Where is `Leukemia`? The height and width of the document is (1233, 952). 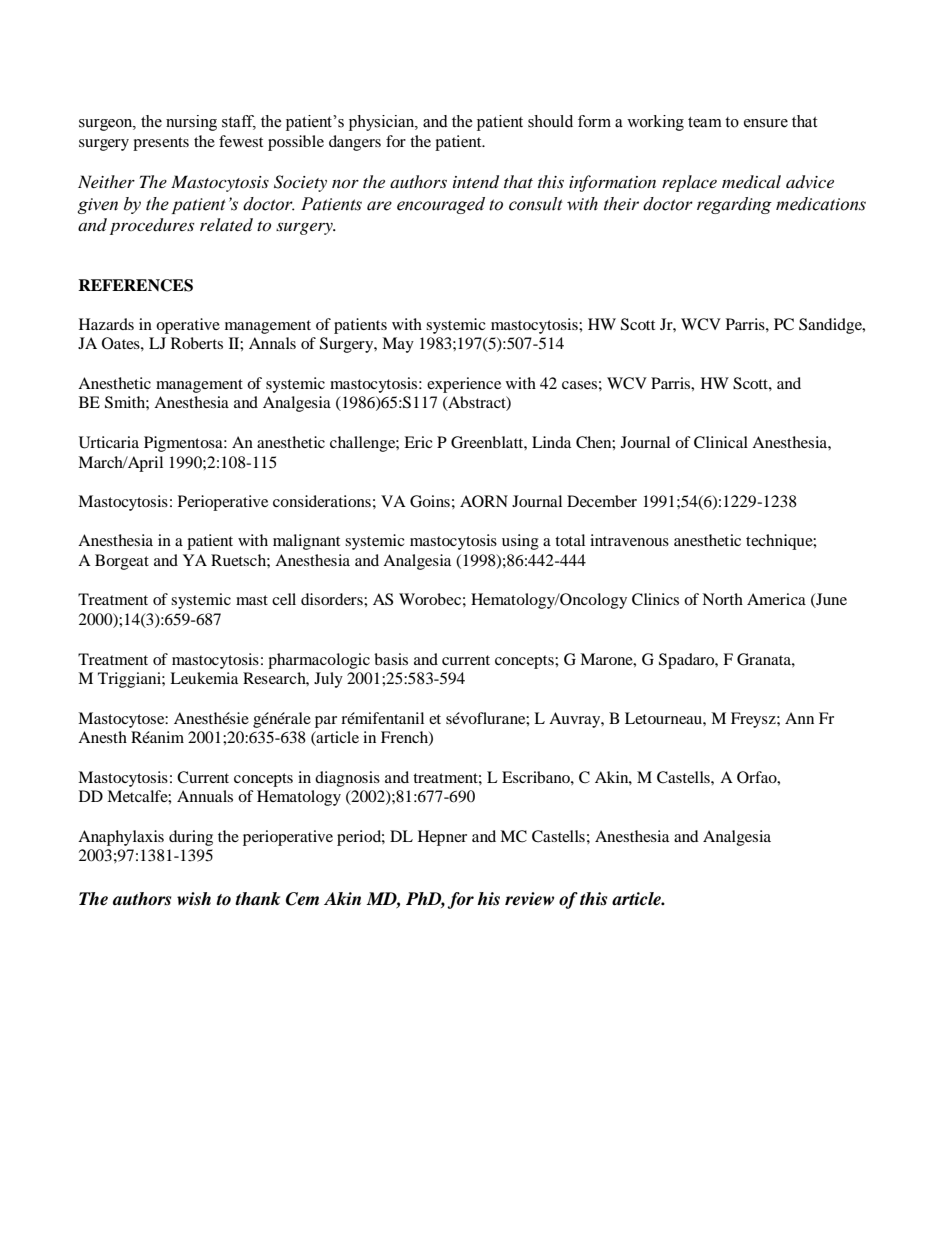 Leukemia is located at coordinates (204, 678).
